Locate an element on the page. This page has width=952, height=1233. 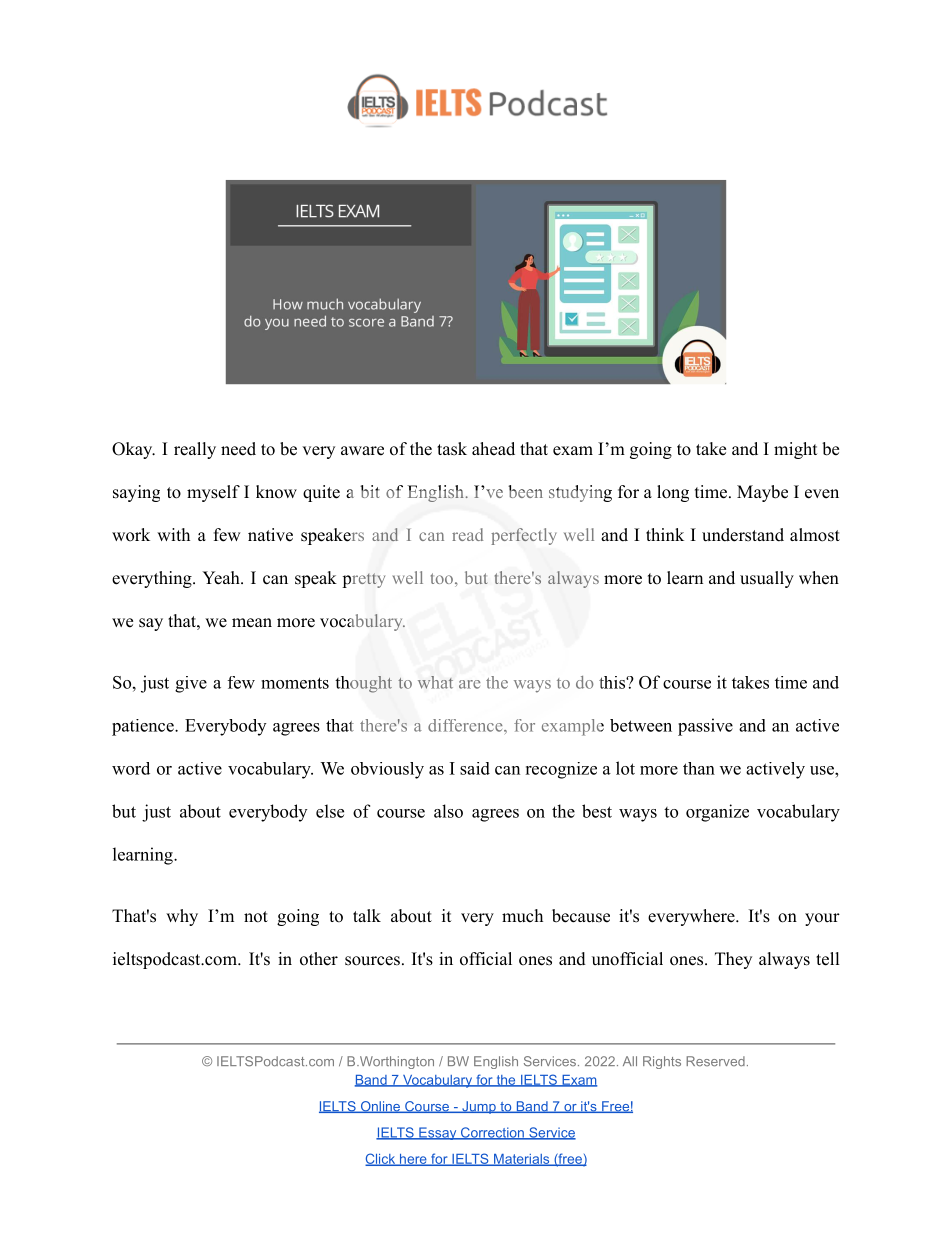
Maybe is located at coordinates (762, 493).
